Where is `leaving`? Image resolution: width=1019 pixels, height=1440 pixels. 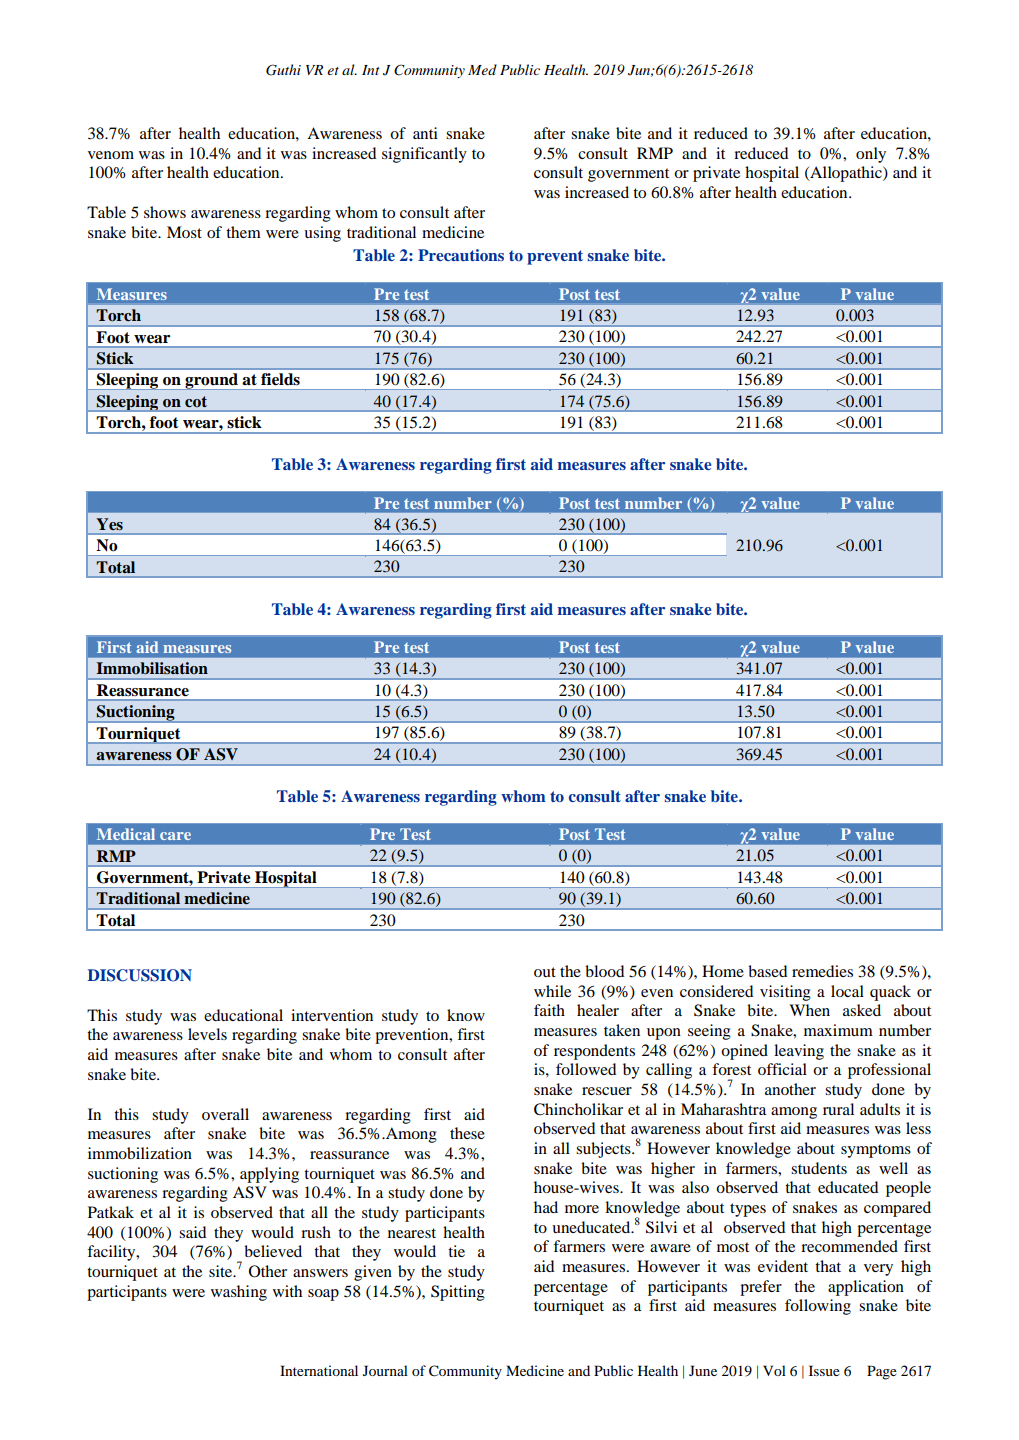 leaving is located at coordinates (799, 1052).
